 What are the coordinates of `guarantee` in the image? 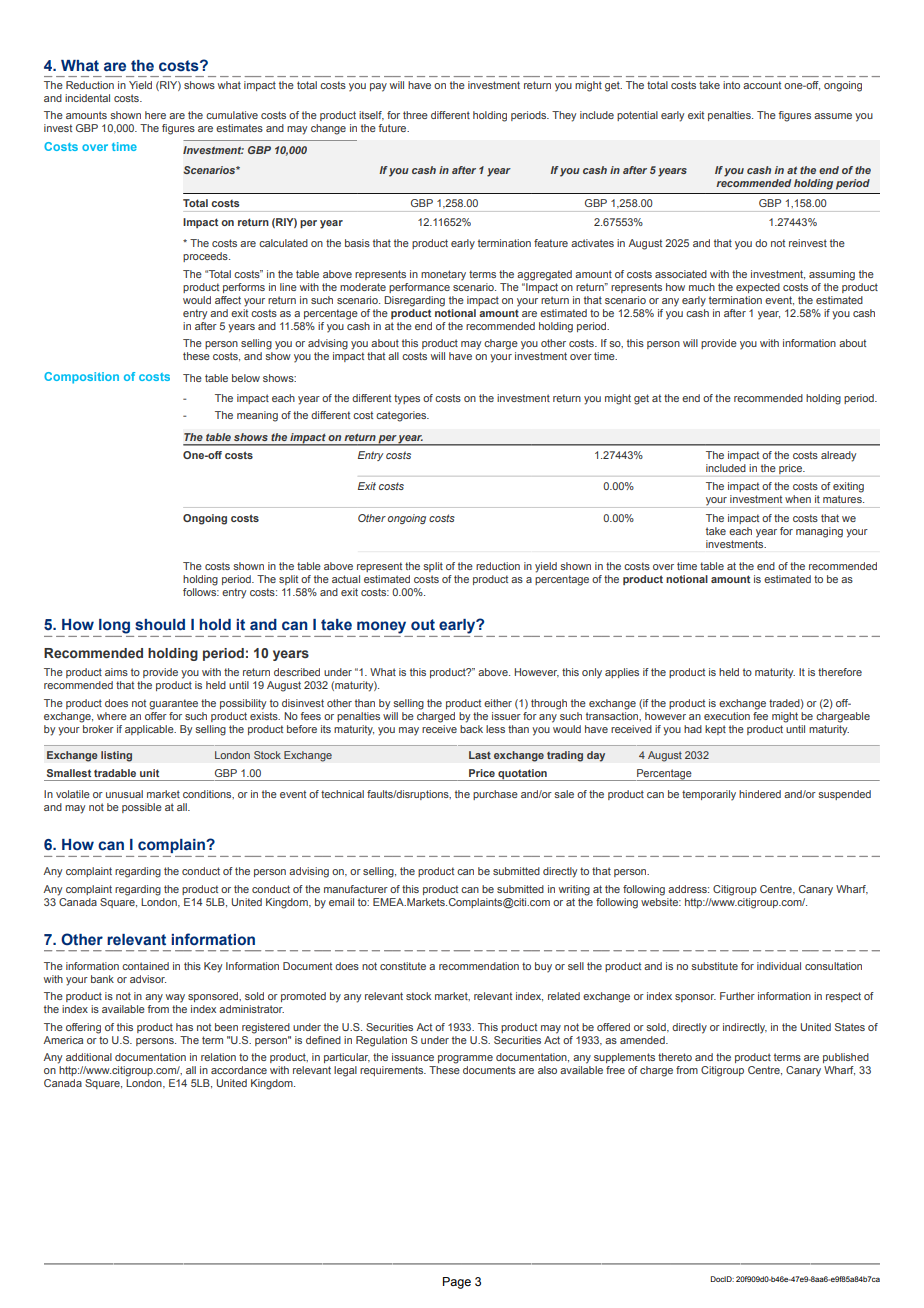 It's located at (173, 704).
